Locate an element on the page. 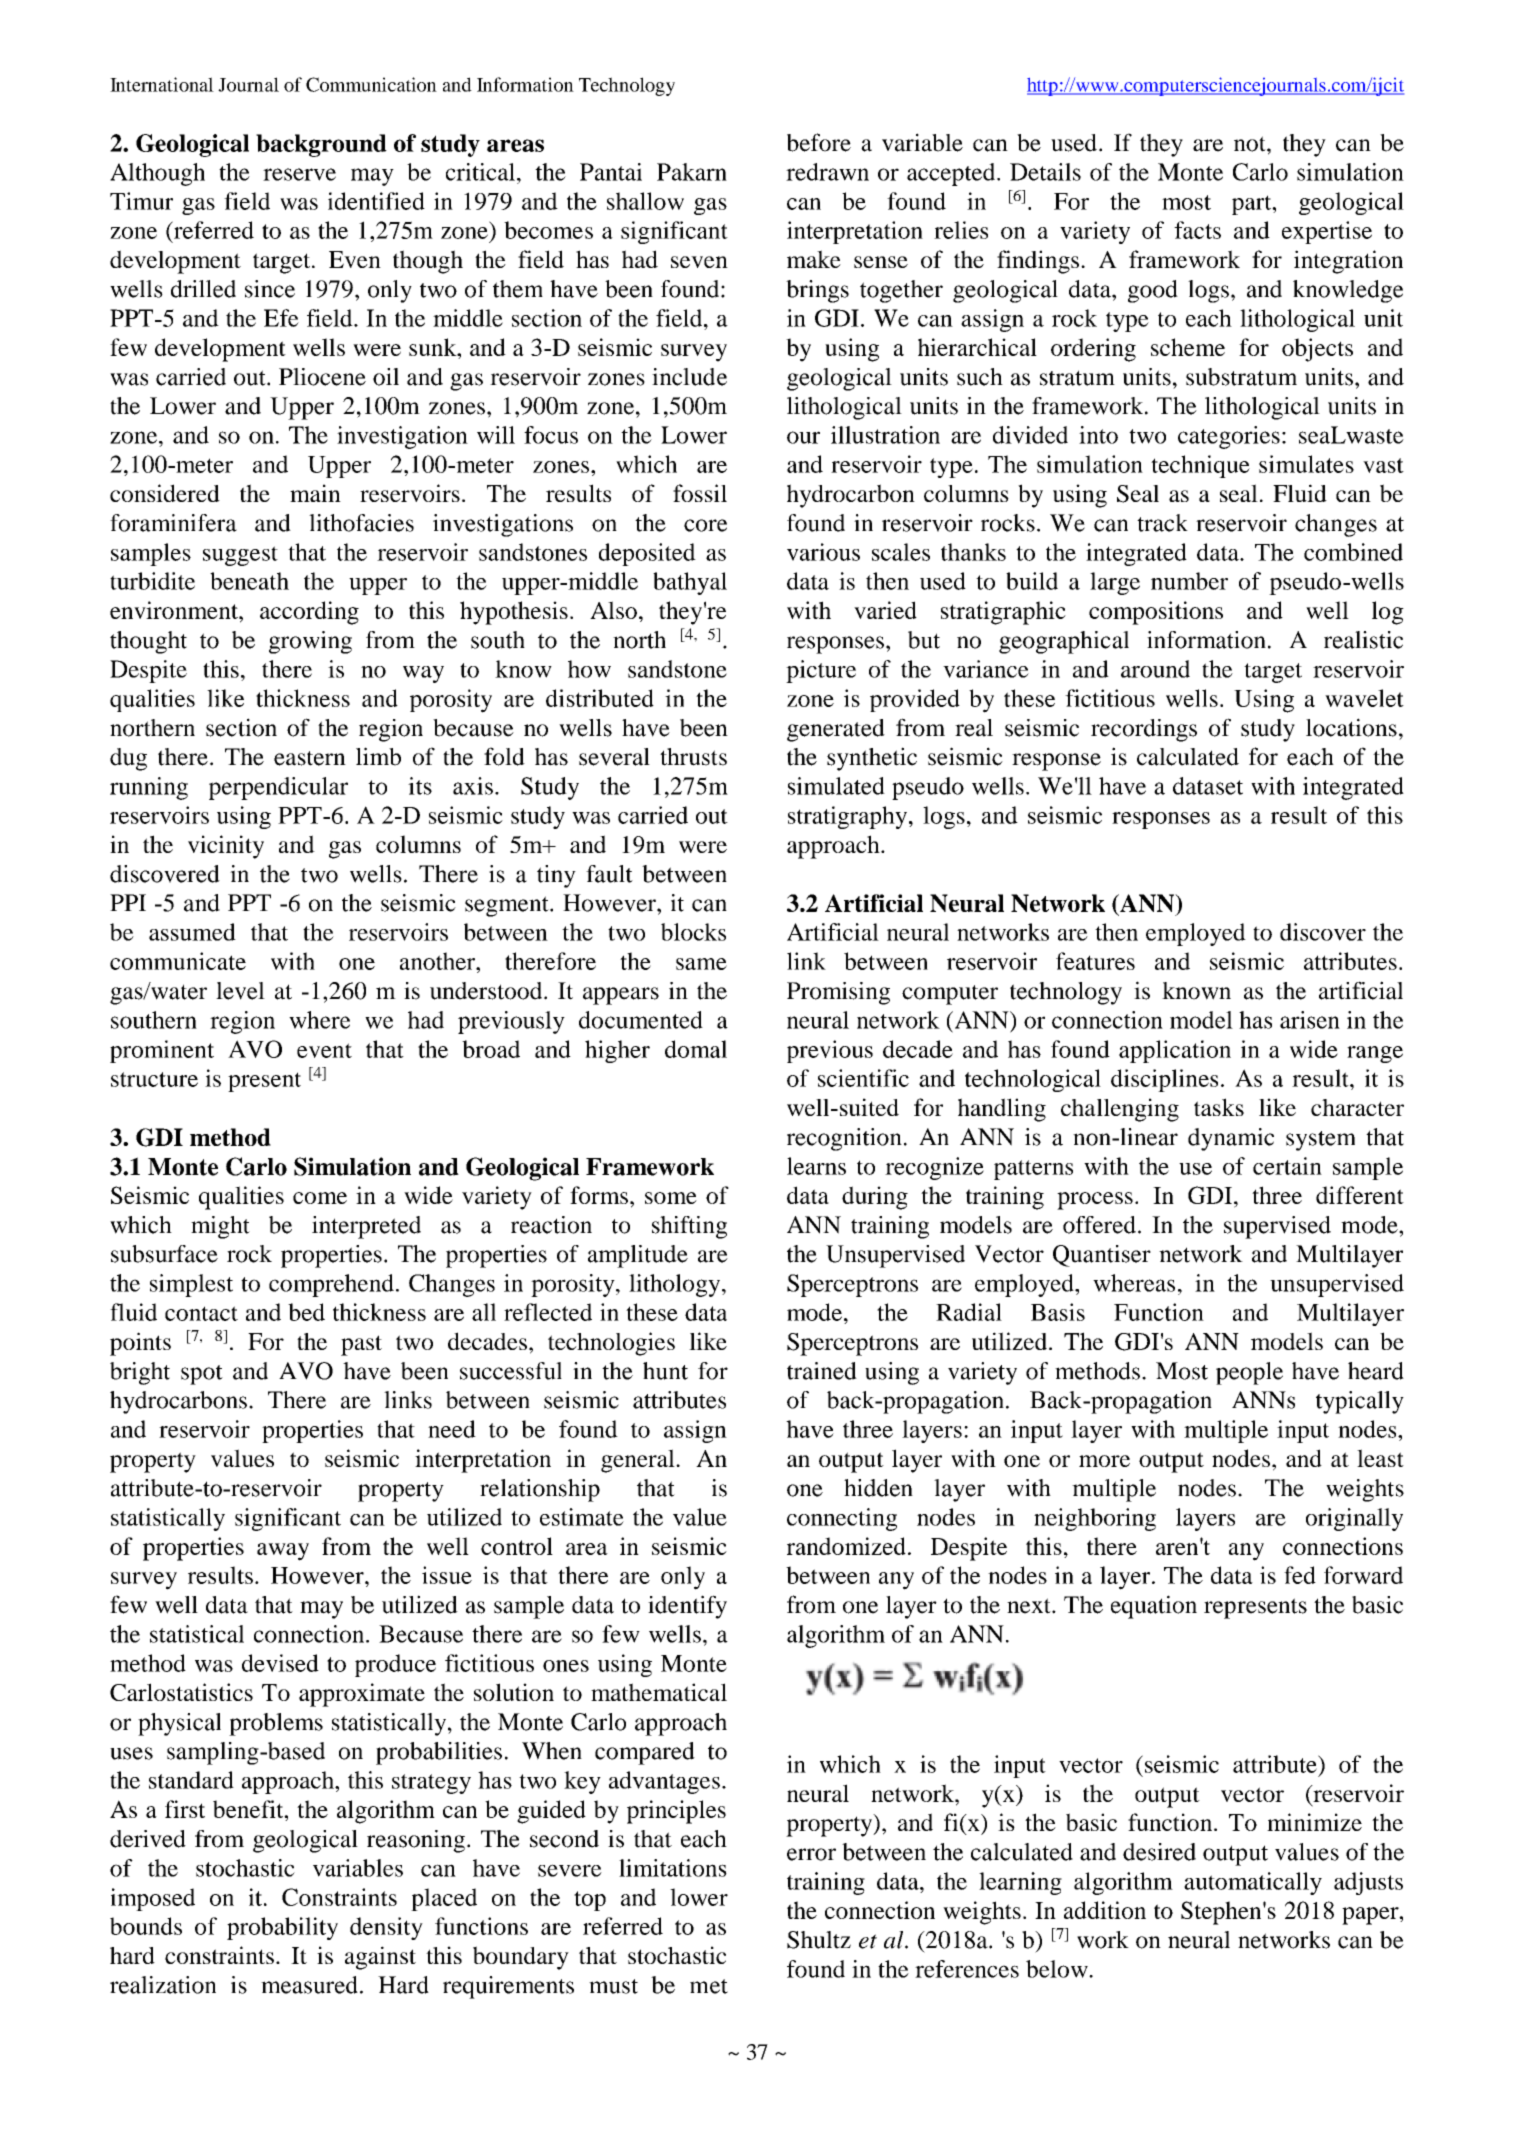  vicinity is located at coordinates (226, 847).
